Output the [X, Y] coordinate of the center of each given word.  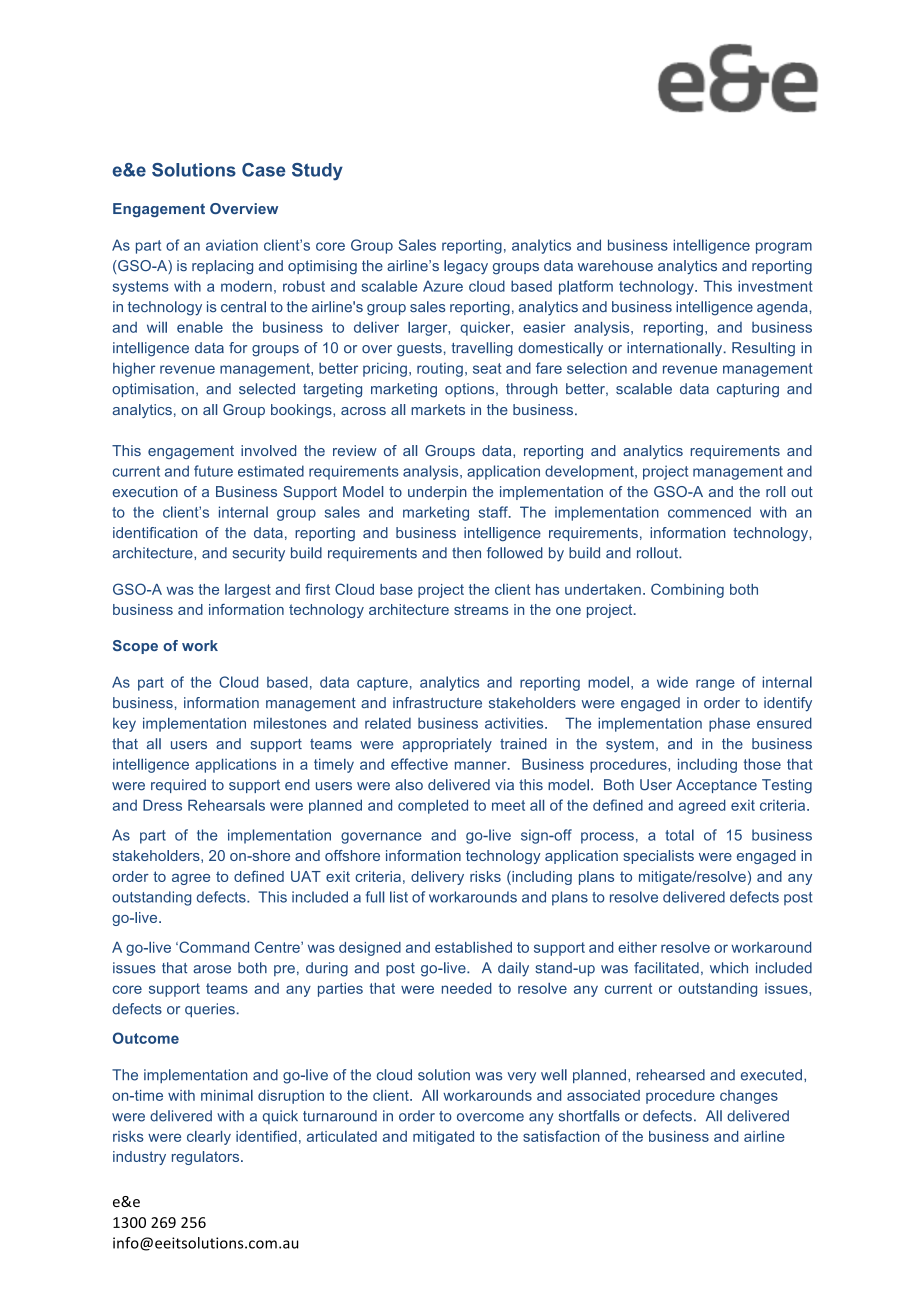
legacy [466, 267]
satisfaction [561, 1136]
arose [212, 969]
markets [438, 409]
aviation [232, 245]
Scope [135, 647]
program [784, 248]
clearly [209, 1138]
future [213, 471]
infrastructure [437, 702]
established [473, 947]
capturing [748, 390]
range [715, 685]
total [679, 835]
